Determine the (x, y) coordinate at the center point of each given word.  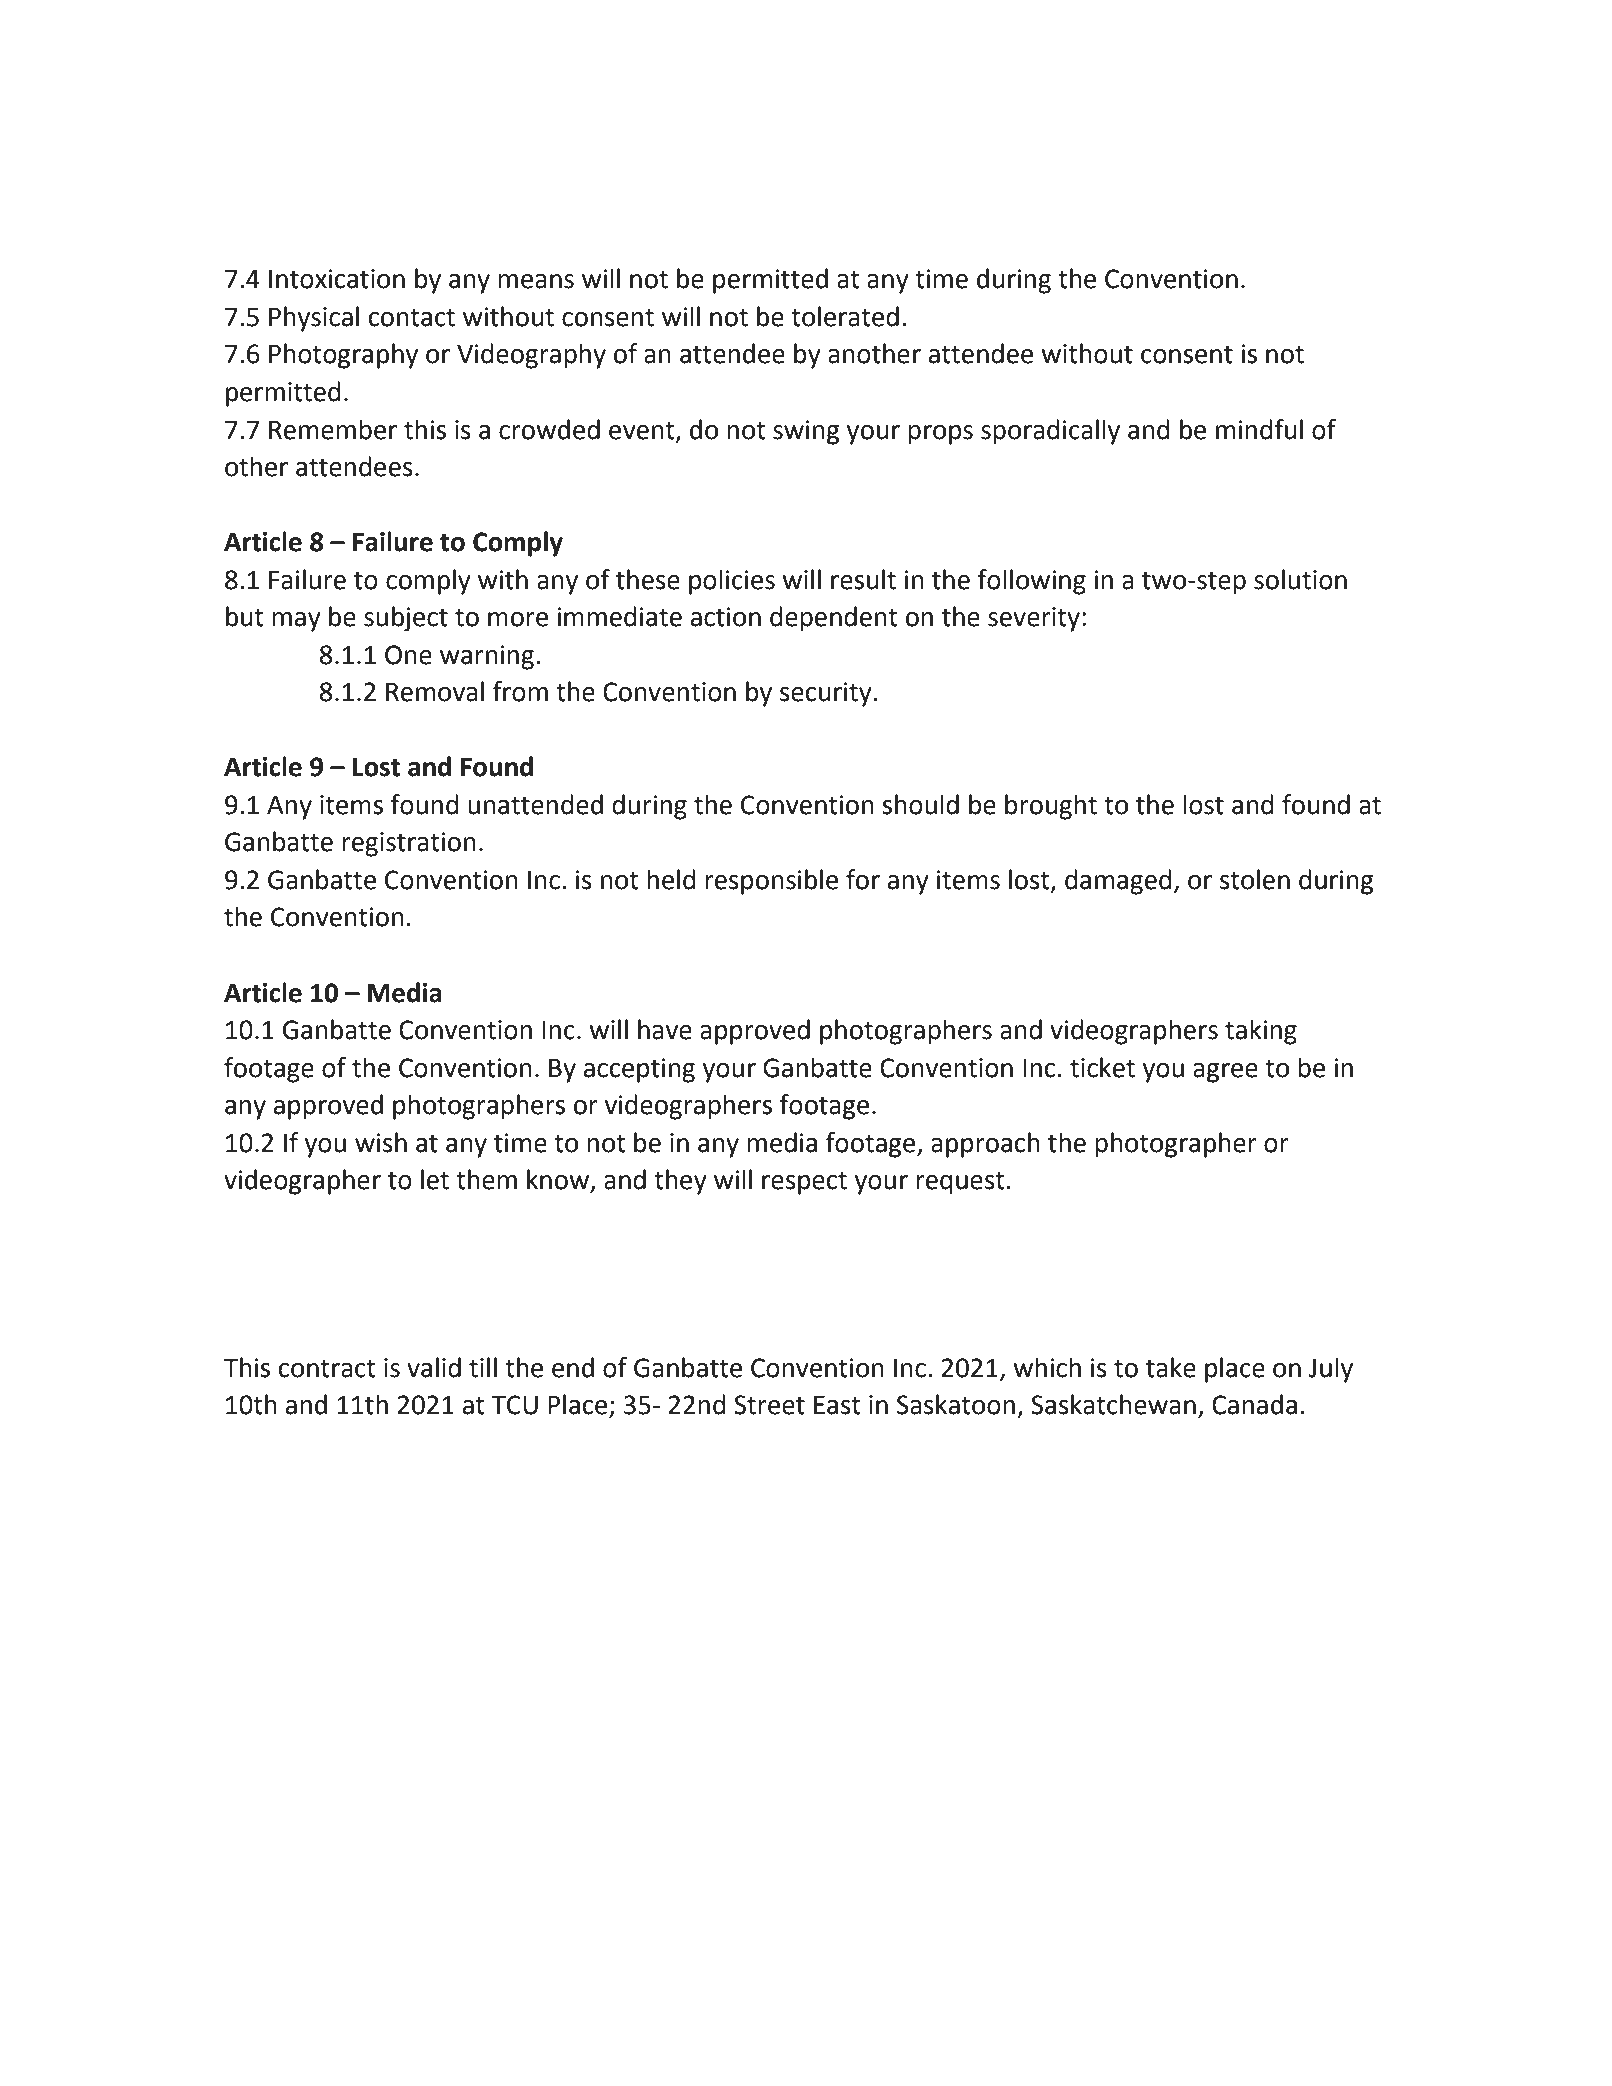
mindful (1259, 429)
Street (769, 1405)
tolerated (845, 316)
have (665, 1029)
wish (381, 1142)
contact (412, 318)
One (408, 655)
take (1171, 1367)
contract (327, 1369)
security (827, 694)
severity (1034, 619)
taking (1261, 1032)
